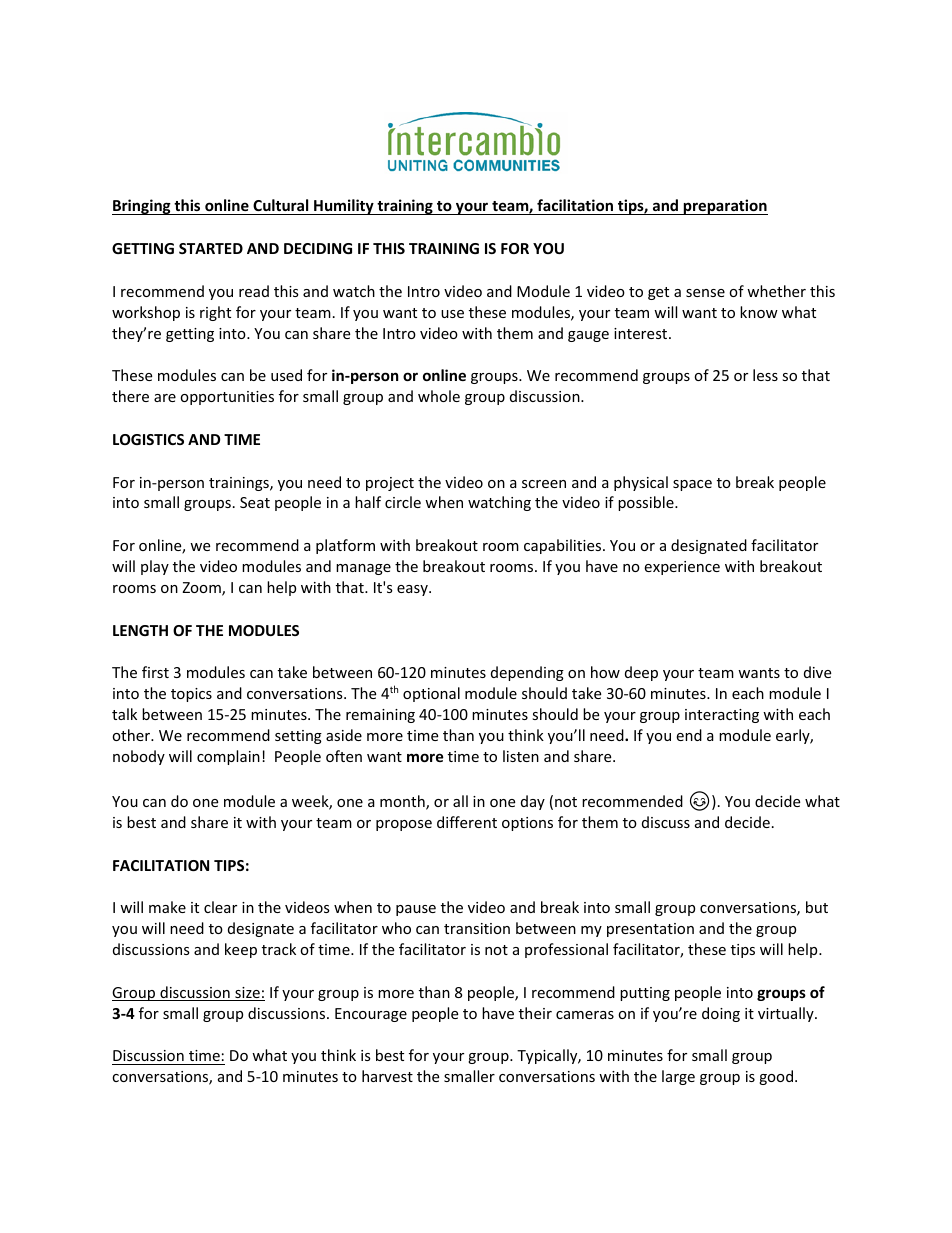 The width and height of the screenshot is (952, 1233). I want to click on preparation, so click(725, 207).
